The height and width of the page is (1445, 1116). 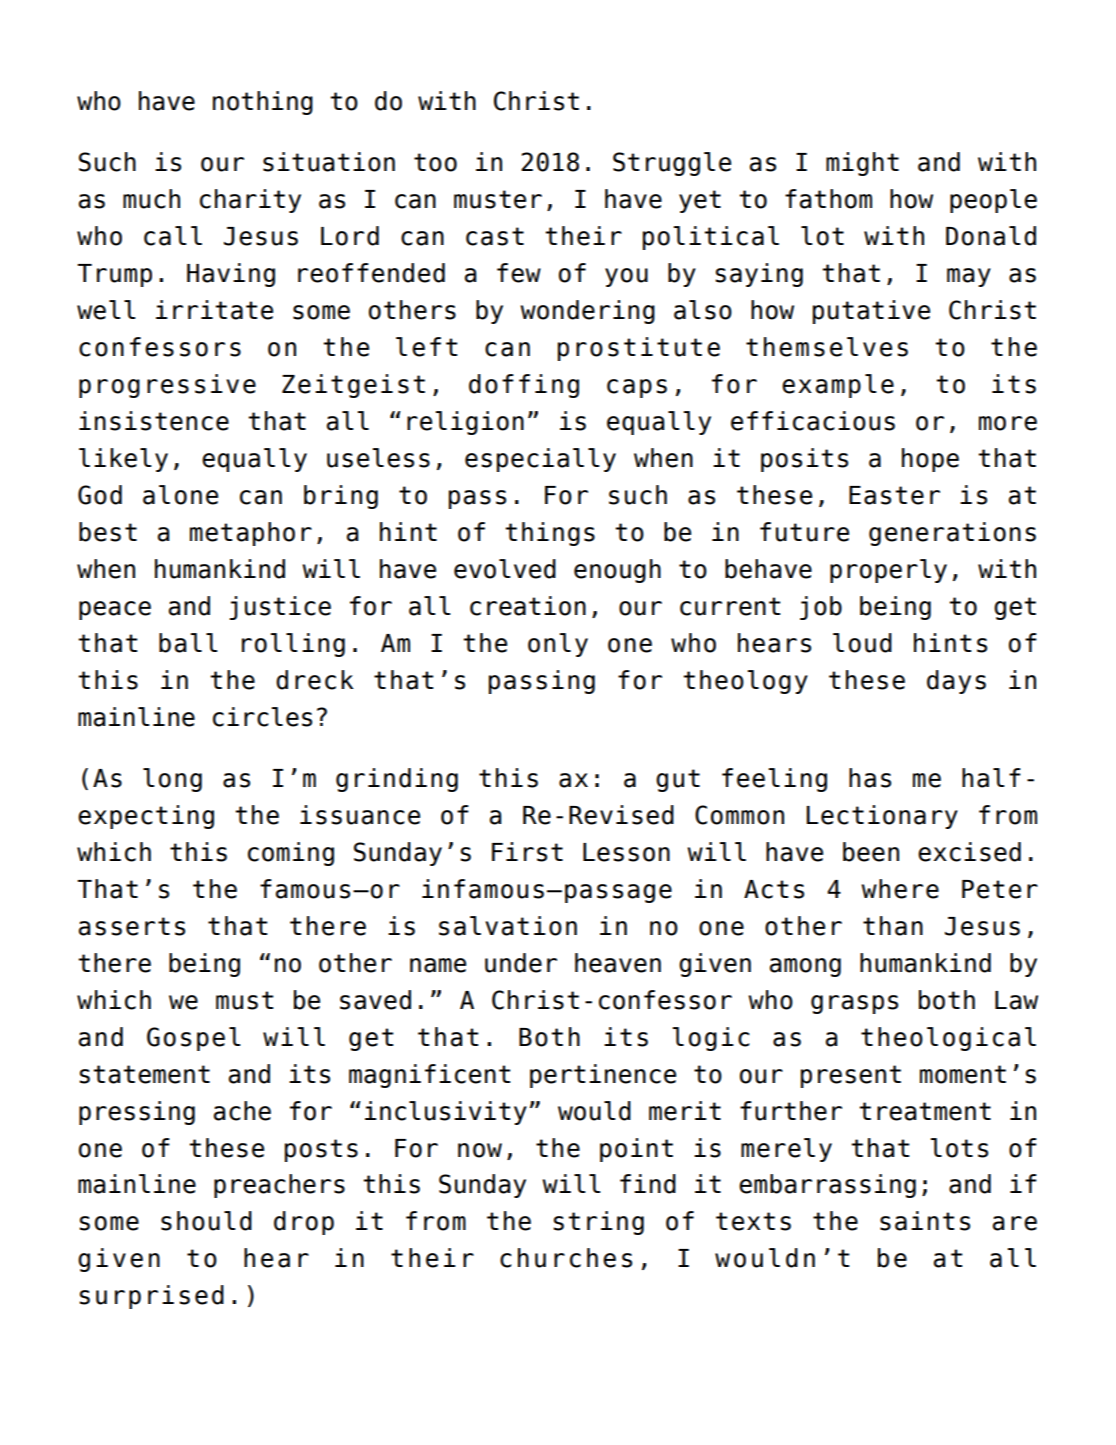 I want to click on circles, so click(x=262, y=717).
